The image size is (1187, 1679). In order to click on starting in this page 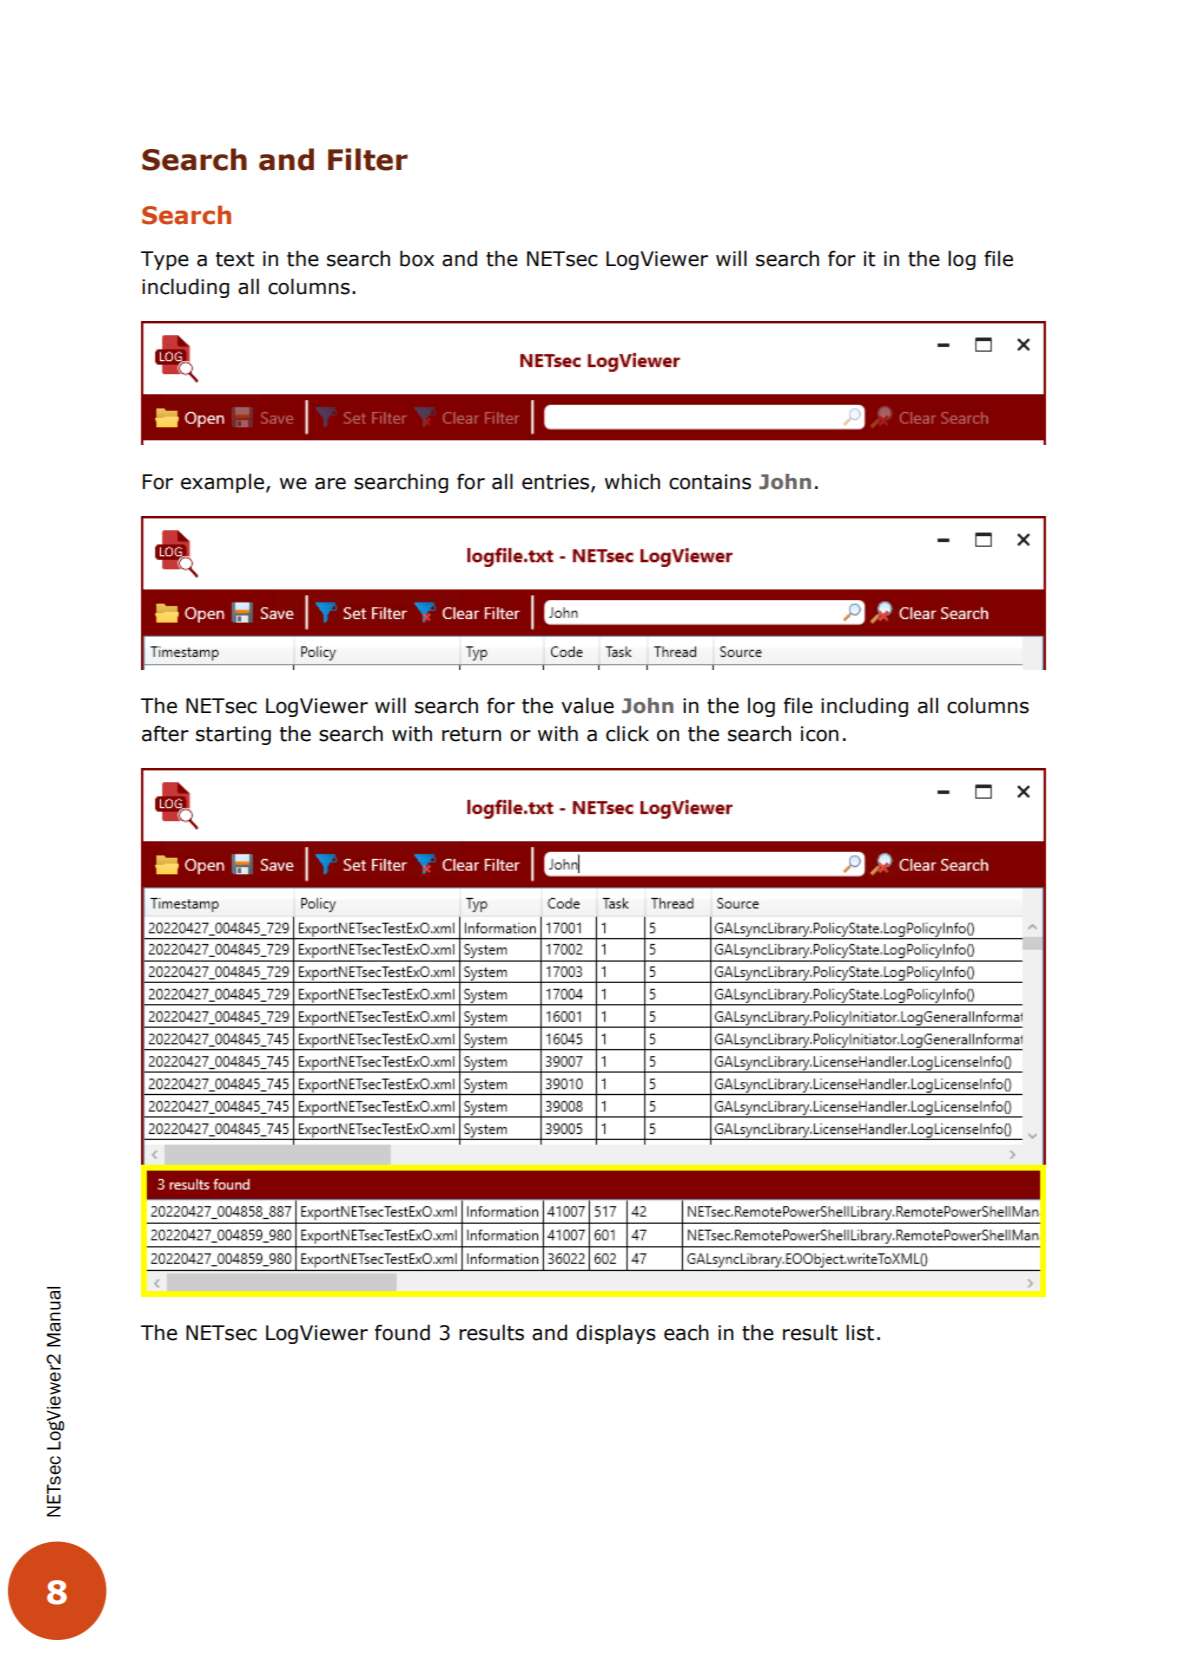, I will do `click(233, 735)`.
